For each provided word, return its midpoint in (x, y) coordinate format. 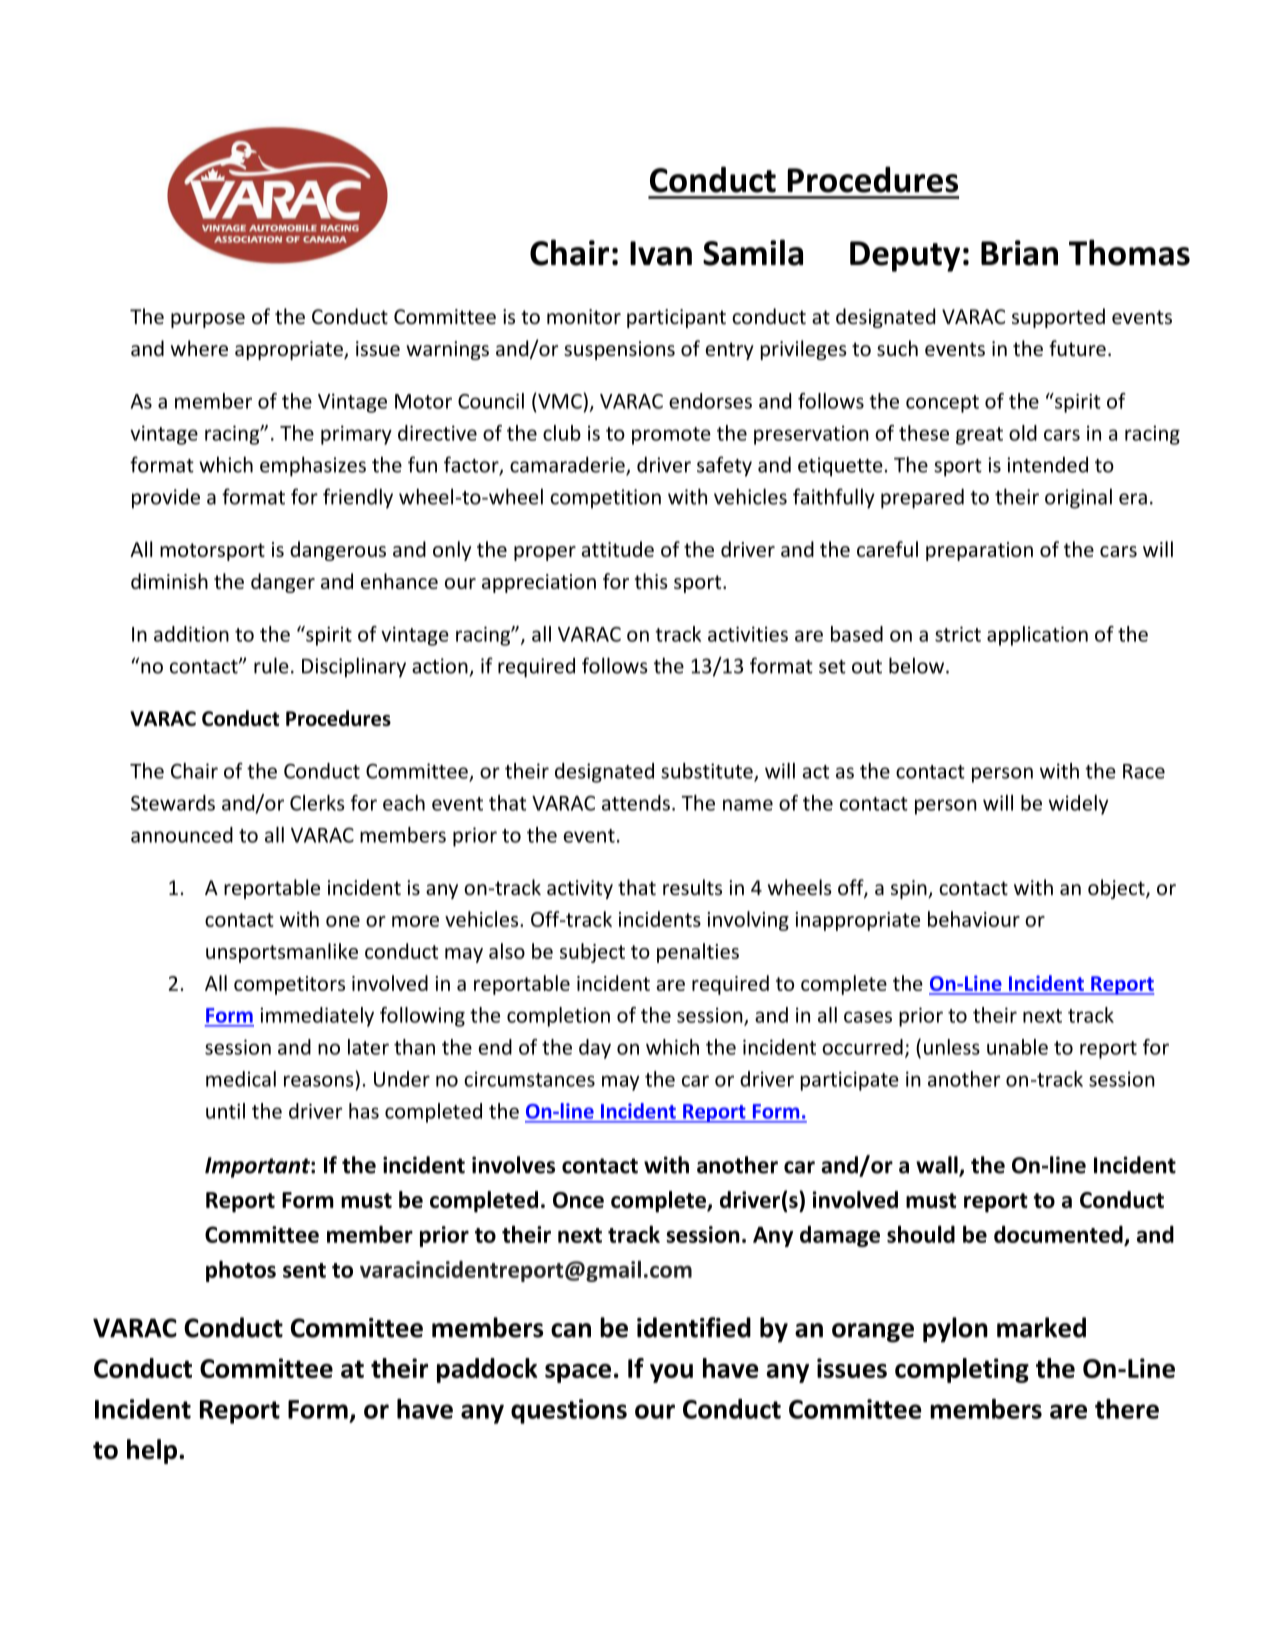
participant (676, 318)
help (152, 1451)
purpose (208, 320)
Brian (1019, 253)
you (671, 1373)
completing (962, 1370)
